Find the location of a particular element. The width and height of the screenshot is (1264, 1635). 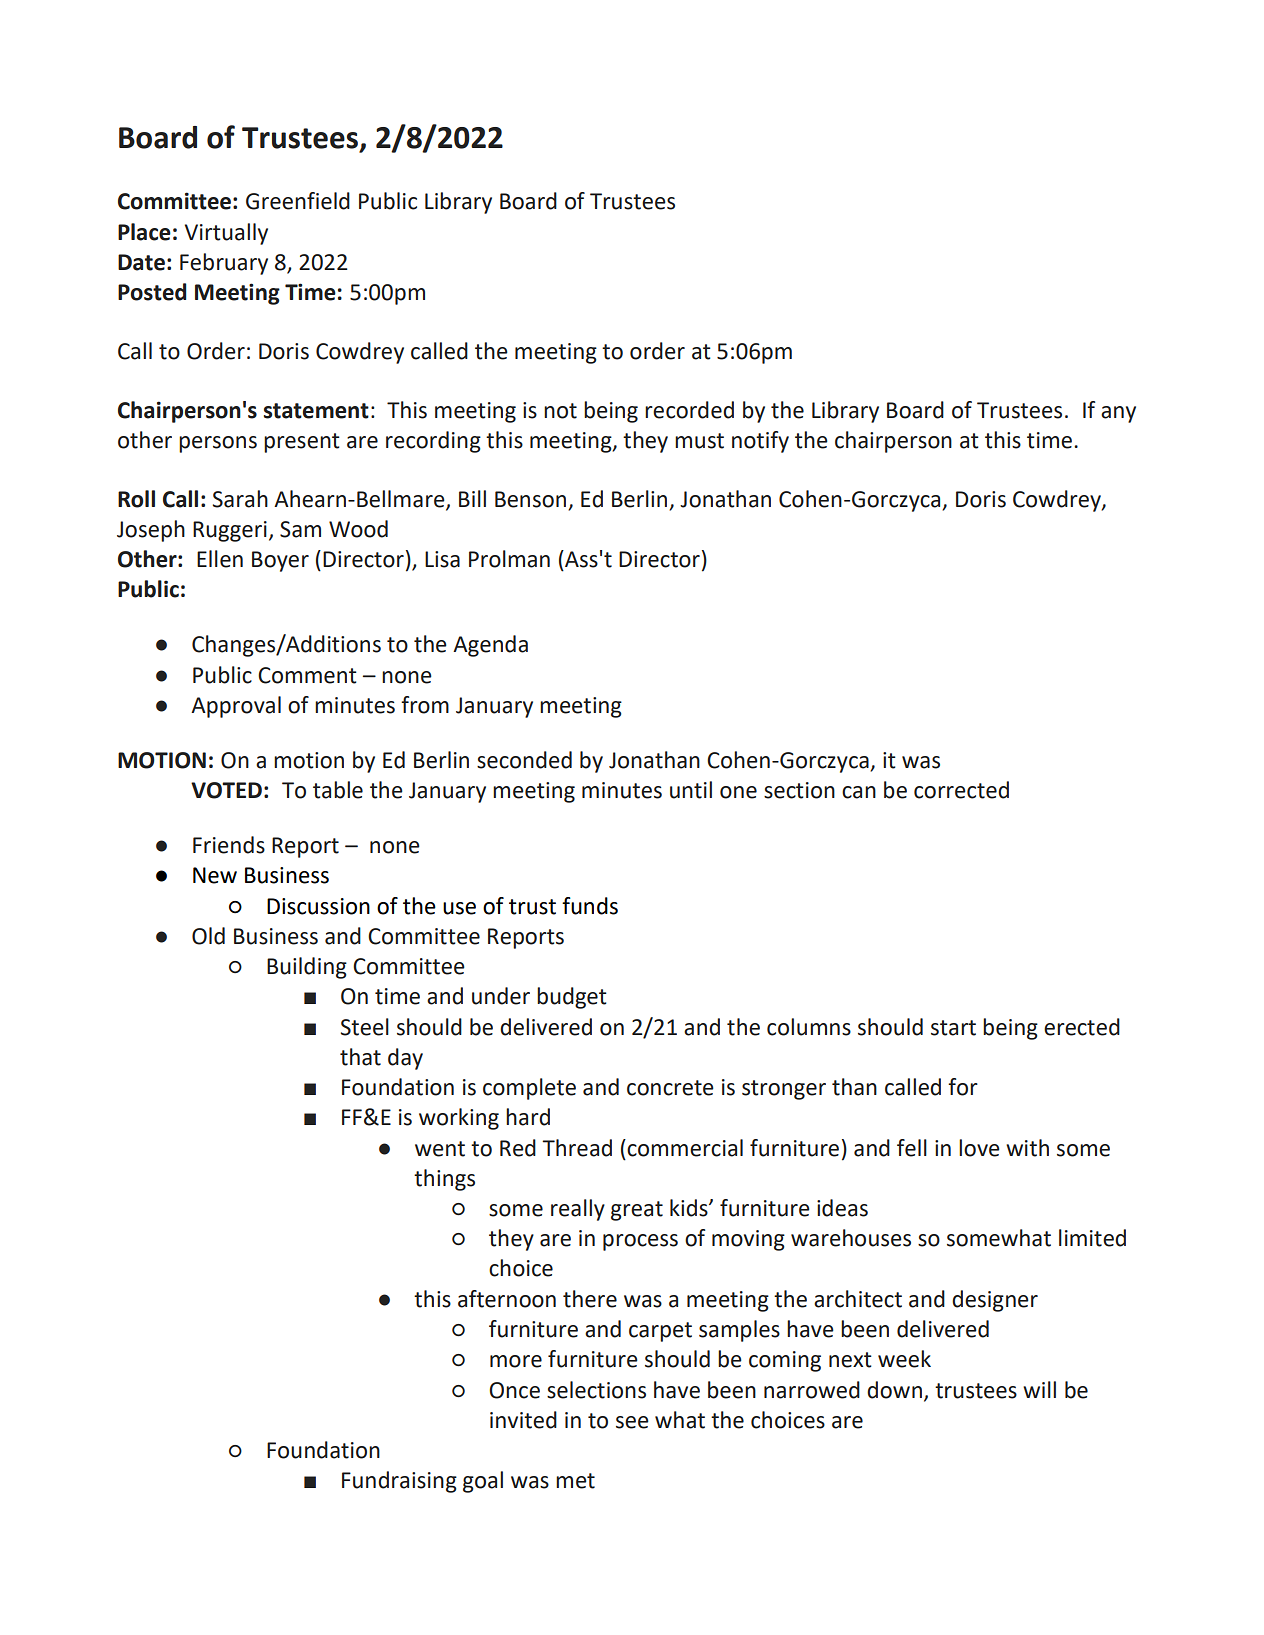

will is located at coordinates (1039, 1389).
